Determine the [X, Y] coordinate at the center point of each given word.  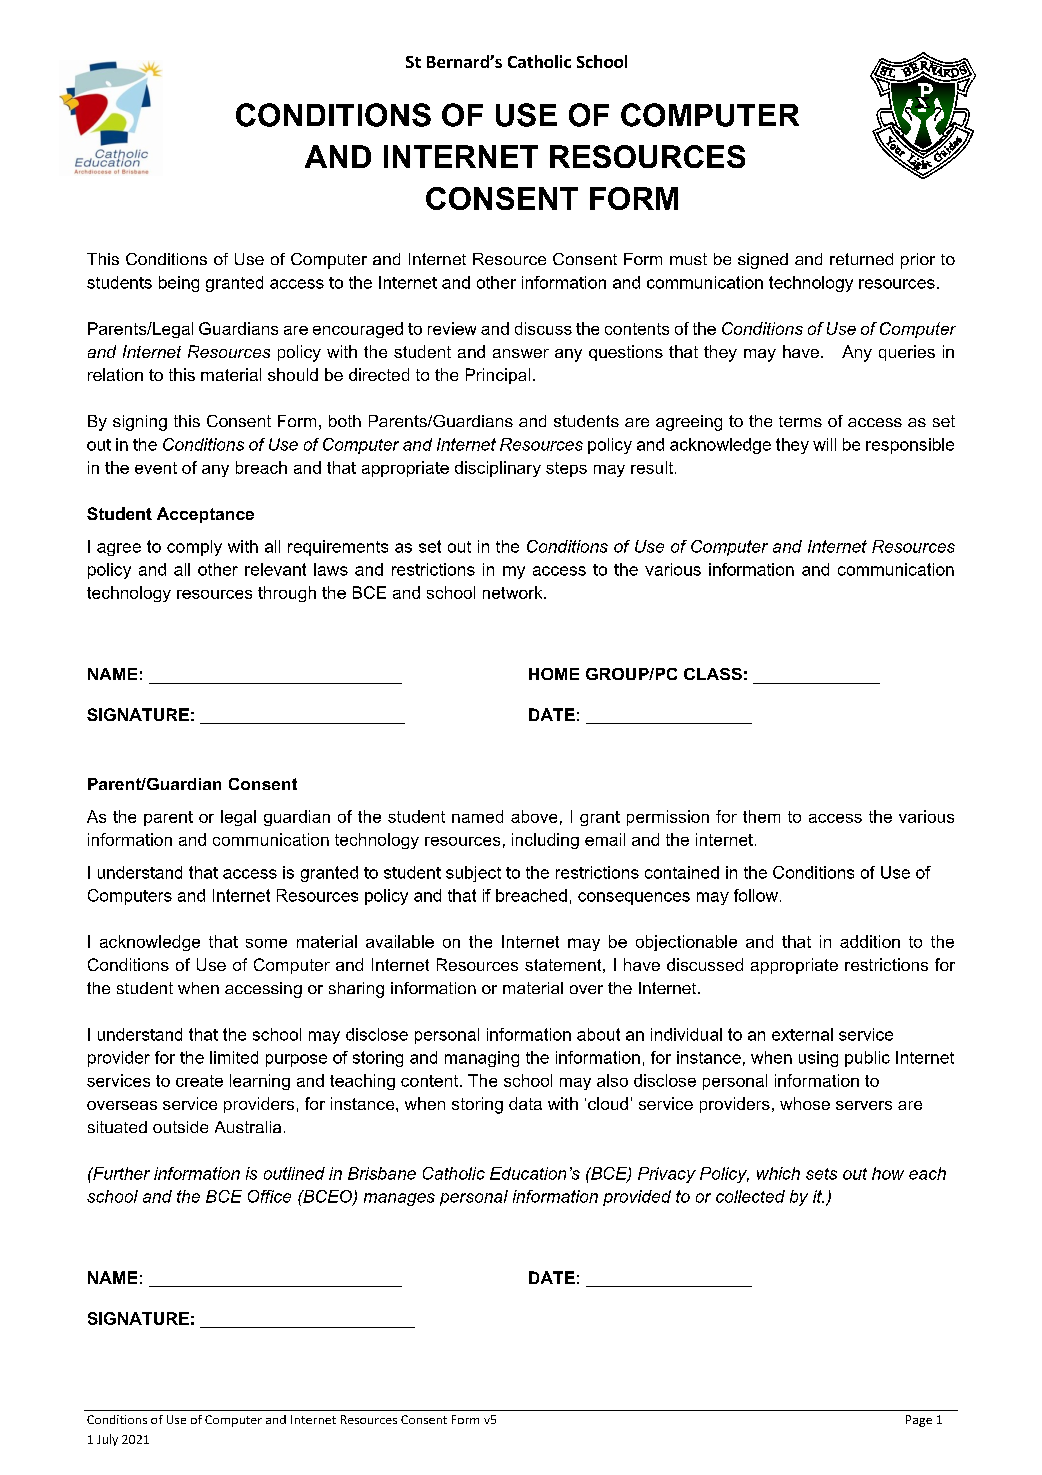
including [545, 841]
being [179, 284]
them [761, 816]
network [514, 592]
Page [919, 1421]
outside [180, 1127]
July [107, 1440]
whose [805, 1103]
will [824, 444]
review [452, 328]
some [266, 943]
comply [194, 548]
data [525, 1103]
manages [399, 1199]
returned [861, 259]
